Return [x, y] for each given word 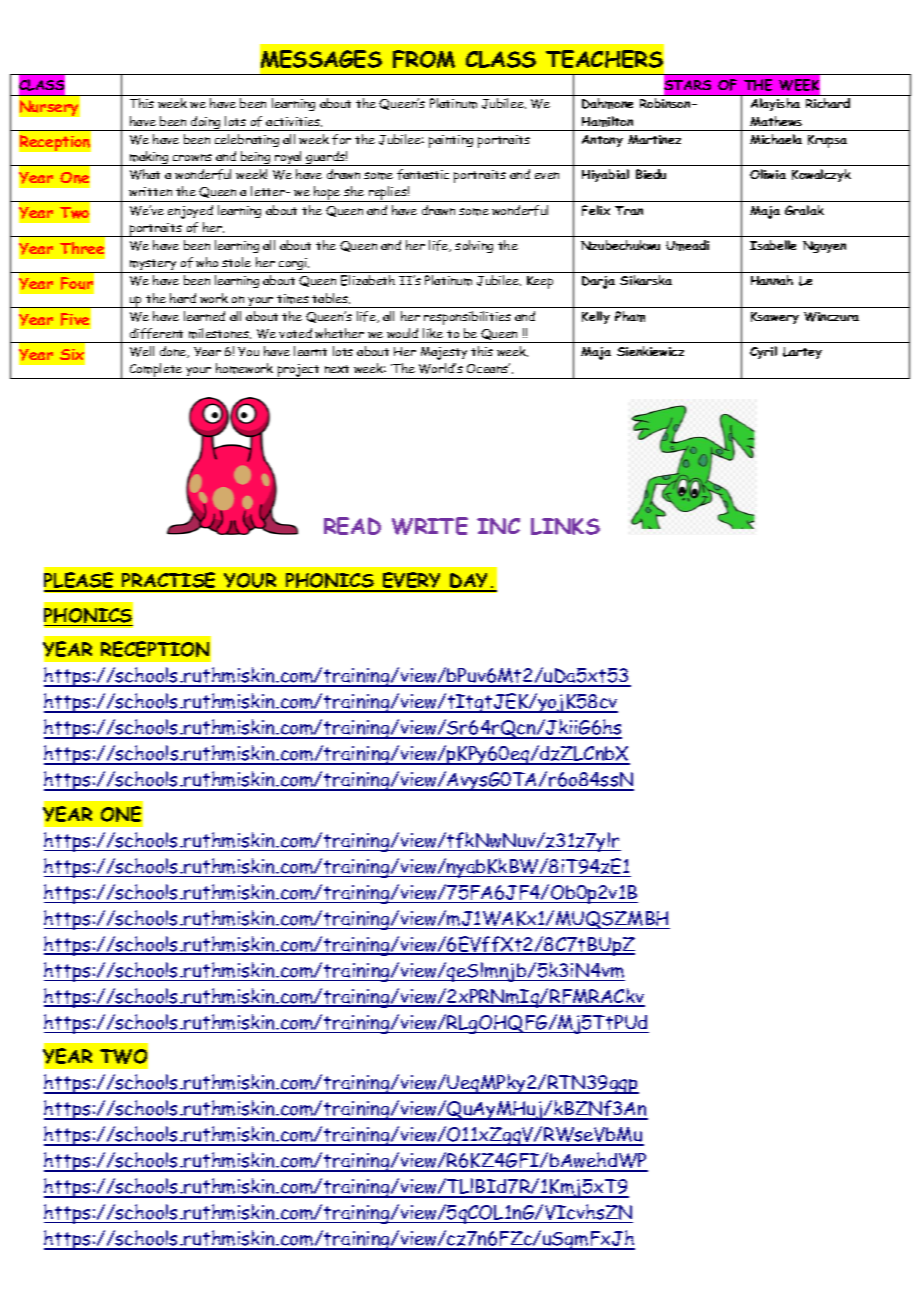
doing [206, 123]
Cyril [763, 352]
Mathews [776, 121]
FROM [424, 59]
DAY [470, 582]
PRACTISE [169, 581]
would [402, 333]
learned [204, 316]
